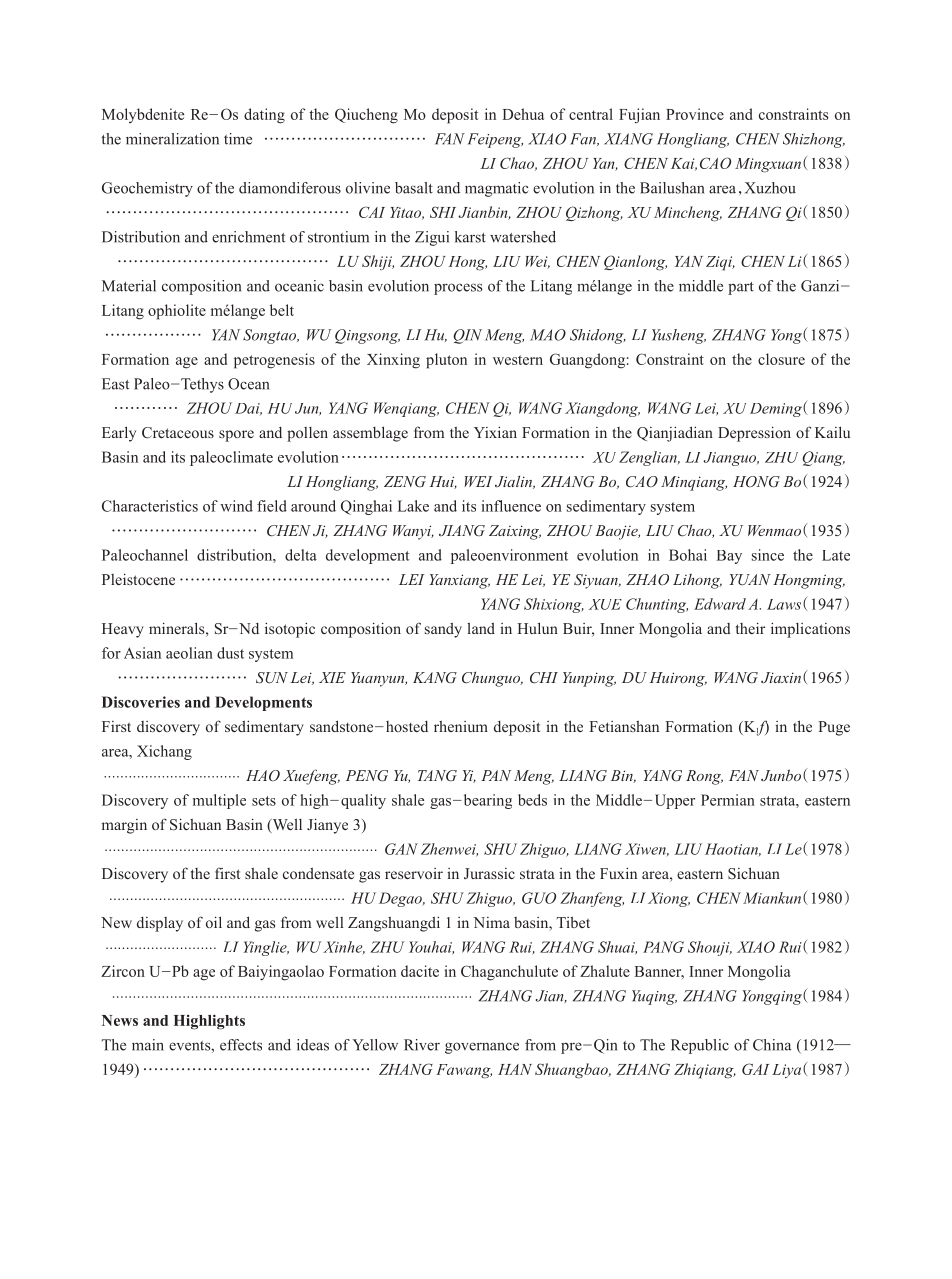  Describe the element at coordinates (172, 139) in the document. I see `mineralization` at that location.
